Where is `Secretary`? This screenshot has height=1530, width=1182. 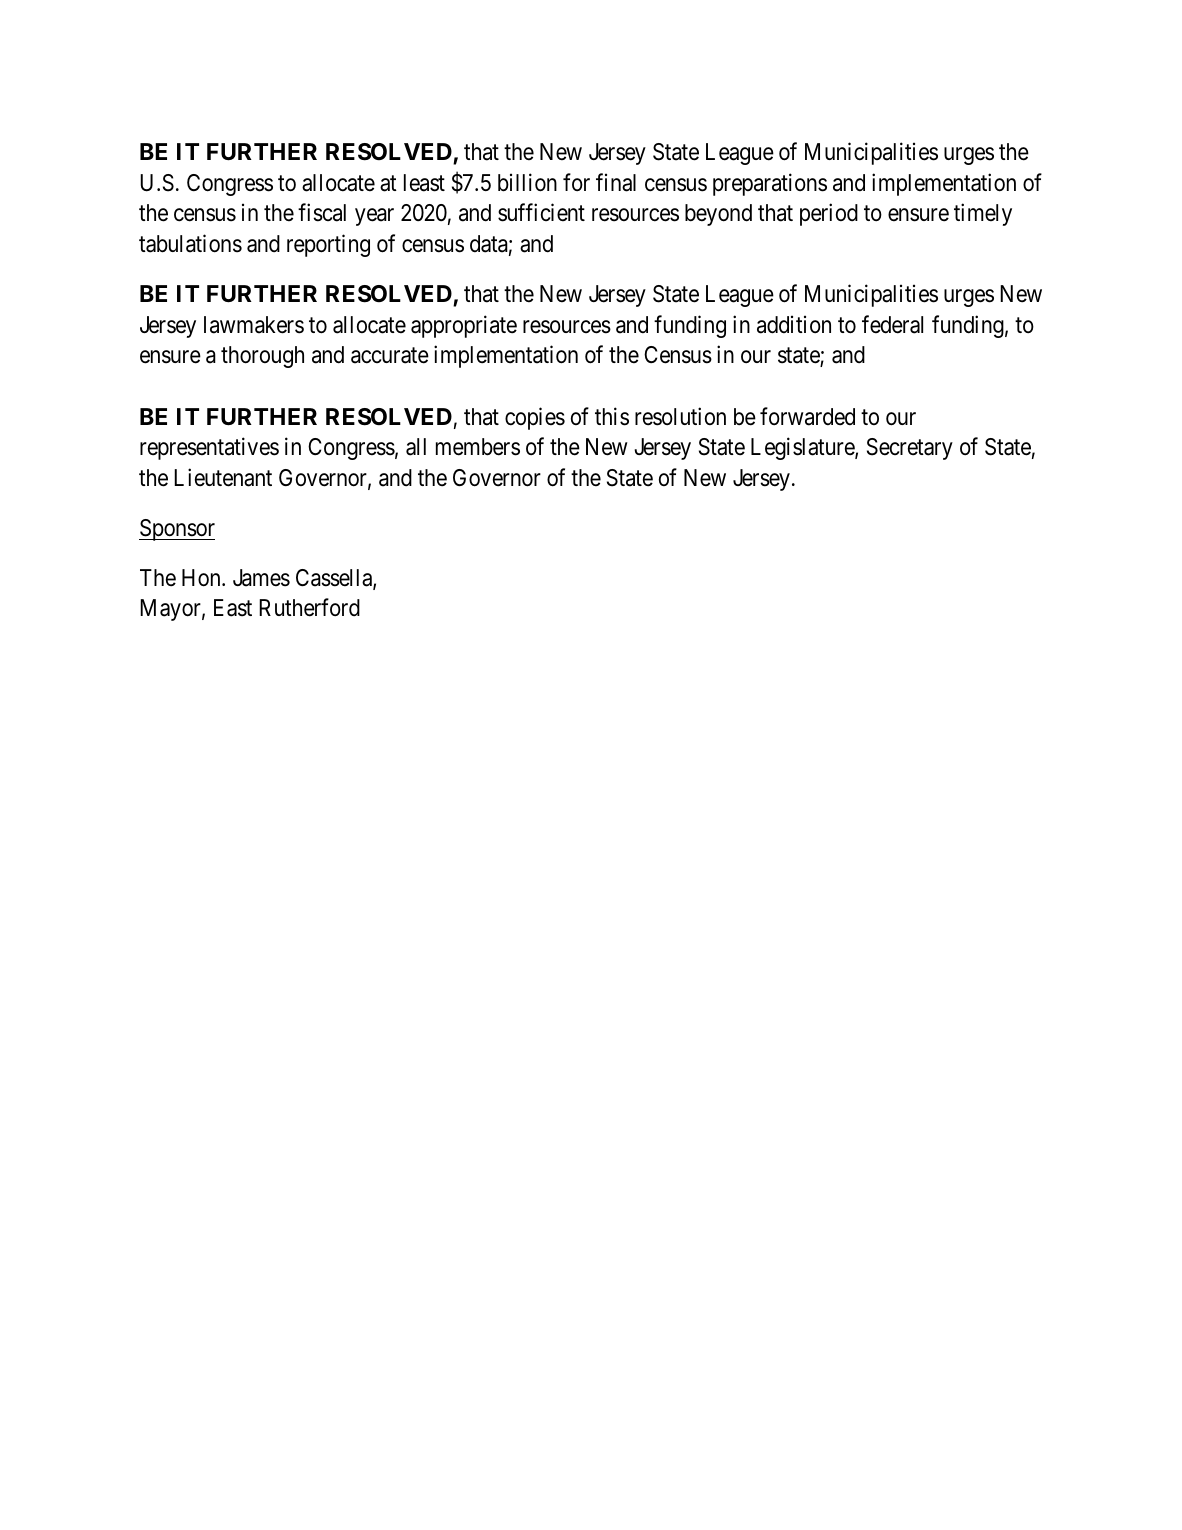 Secretary is located at coordinates (910, 449).
